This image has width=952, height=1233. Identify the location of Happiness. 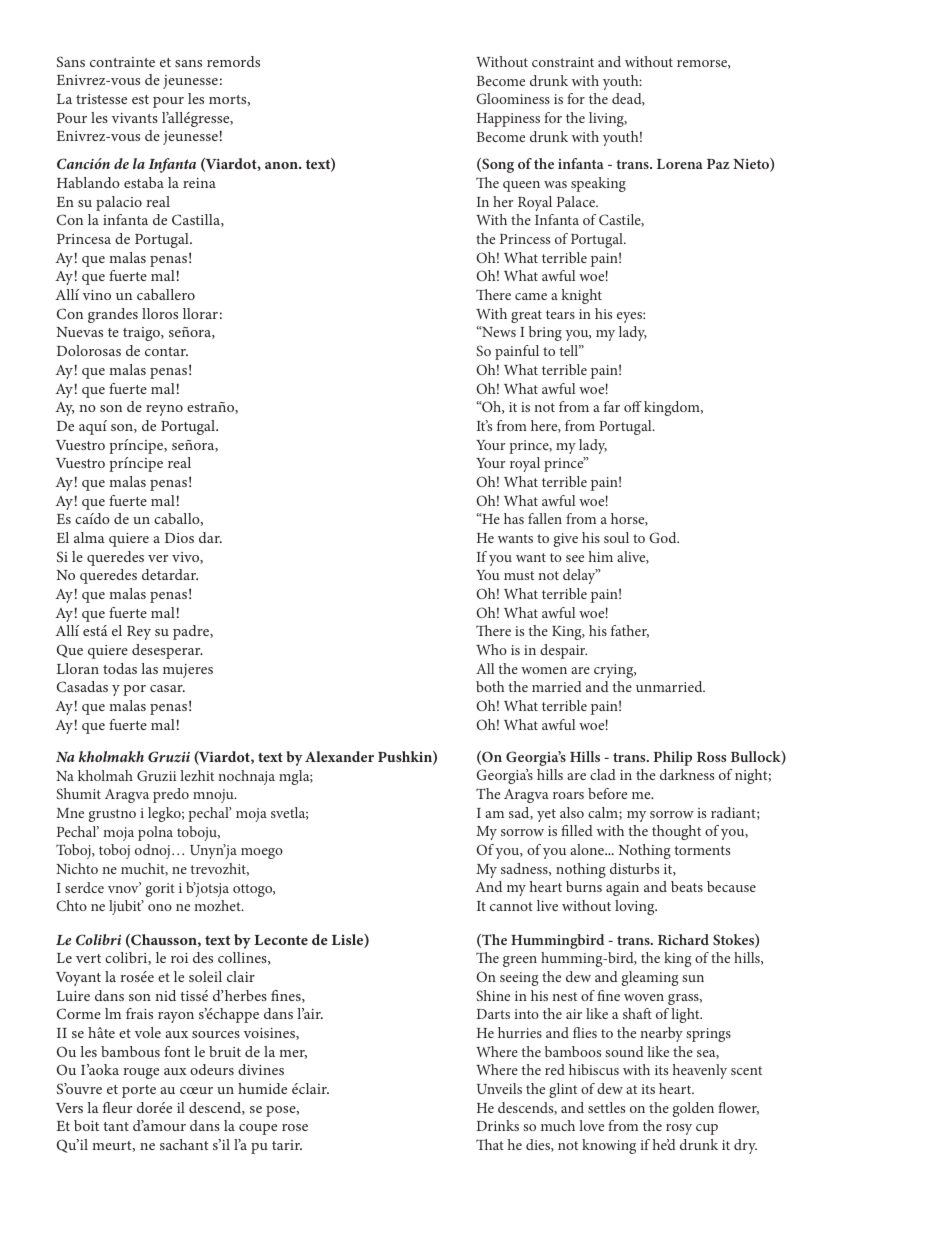
(508, 120).
